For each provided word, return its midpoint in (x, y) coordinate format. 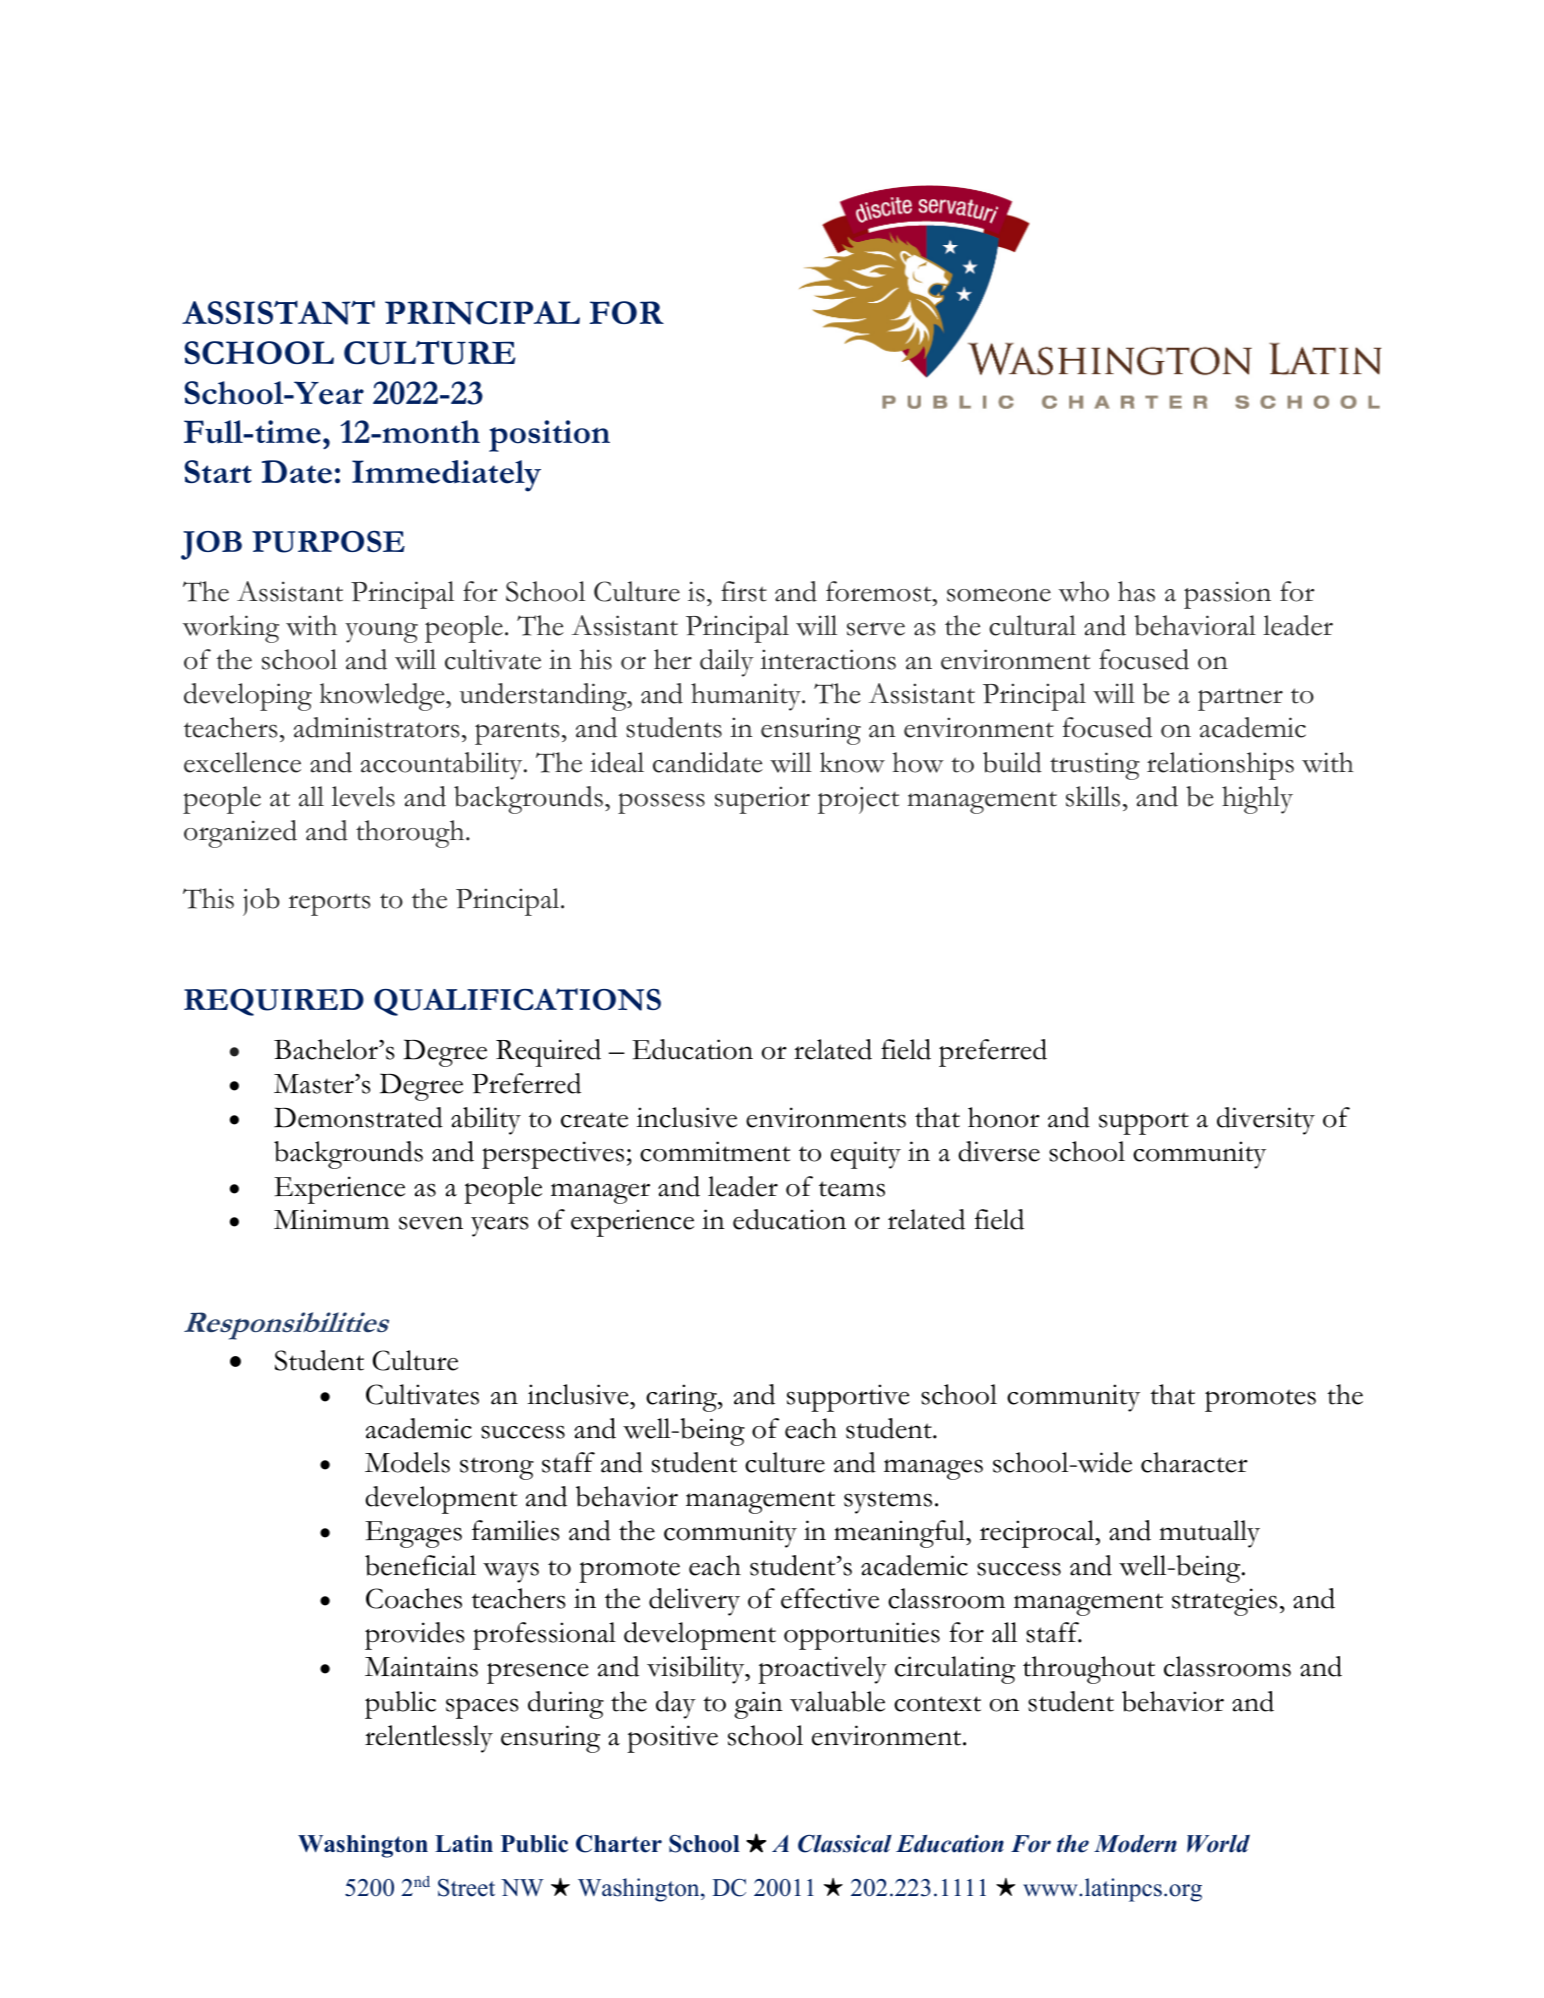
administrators (376, 727)
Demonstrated (358, 1117)
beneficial (420, 1565)
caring (682, 1398)
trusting (1095, 766)
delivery (694, 1602)
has (1136, 591)
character (1194, 1462)
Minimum (331, 1219)
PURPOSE (328, 541)
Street (466, 1888)
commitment (715, 1151)
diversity (1266, 1121)
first (744, 591)
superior (762, 800)
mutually (1209, 1534)
